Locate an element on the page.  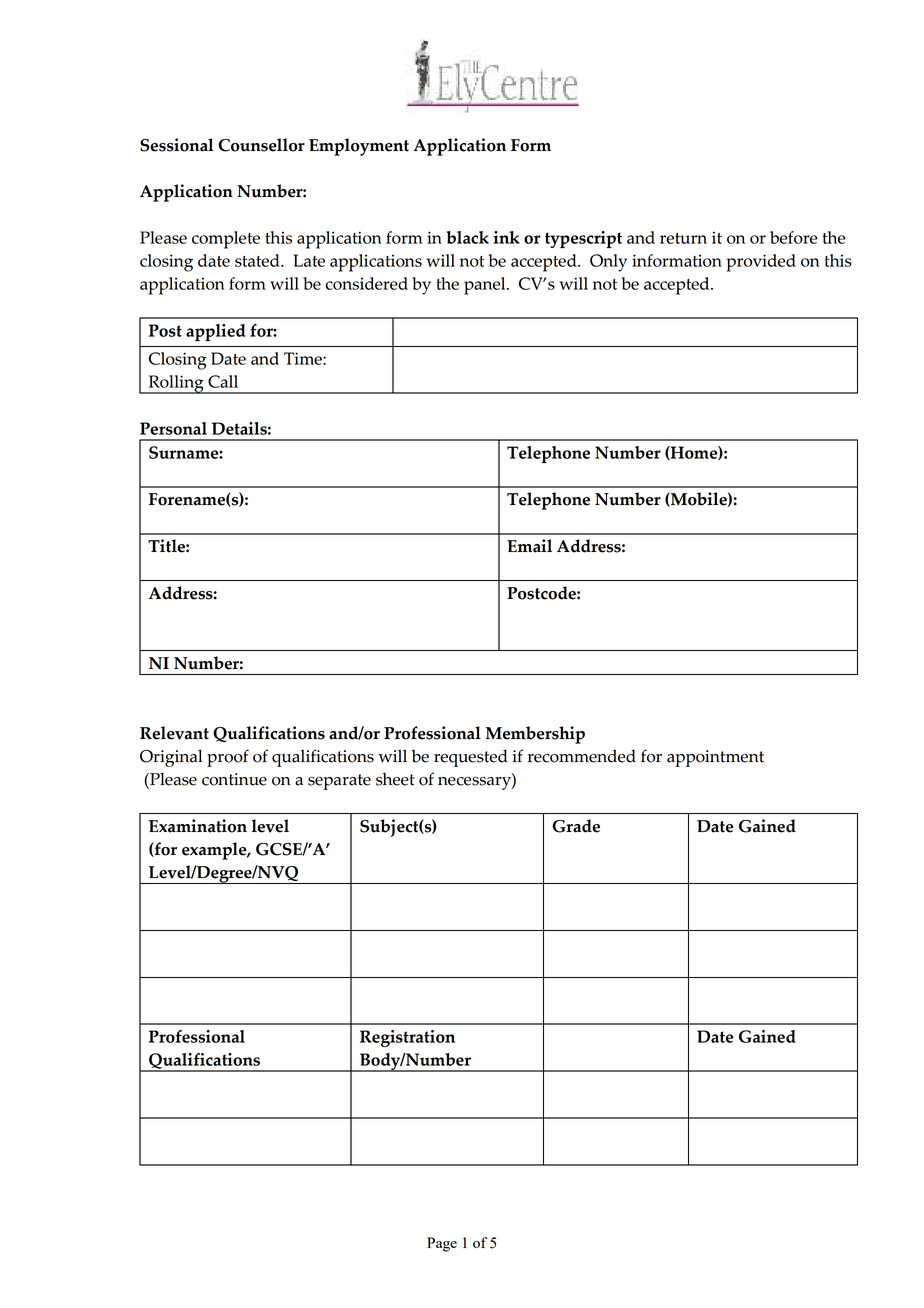
Examination is located at coordinates (198, 826).
